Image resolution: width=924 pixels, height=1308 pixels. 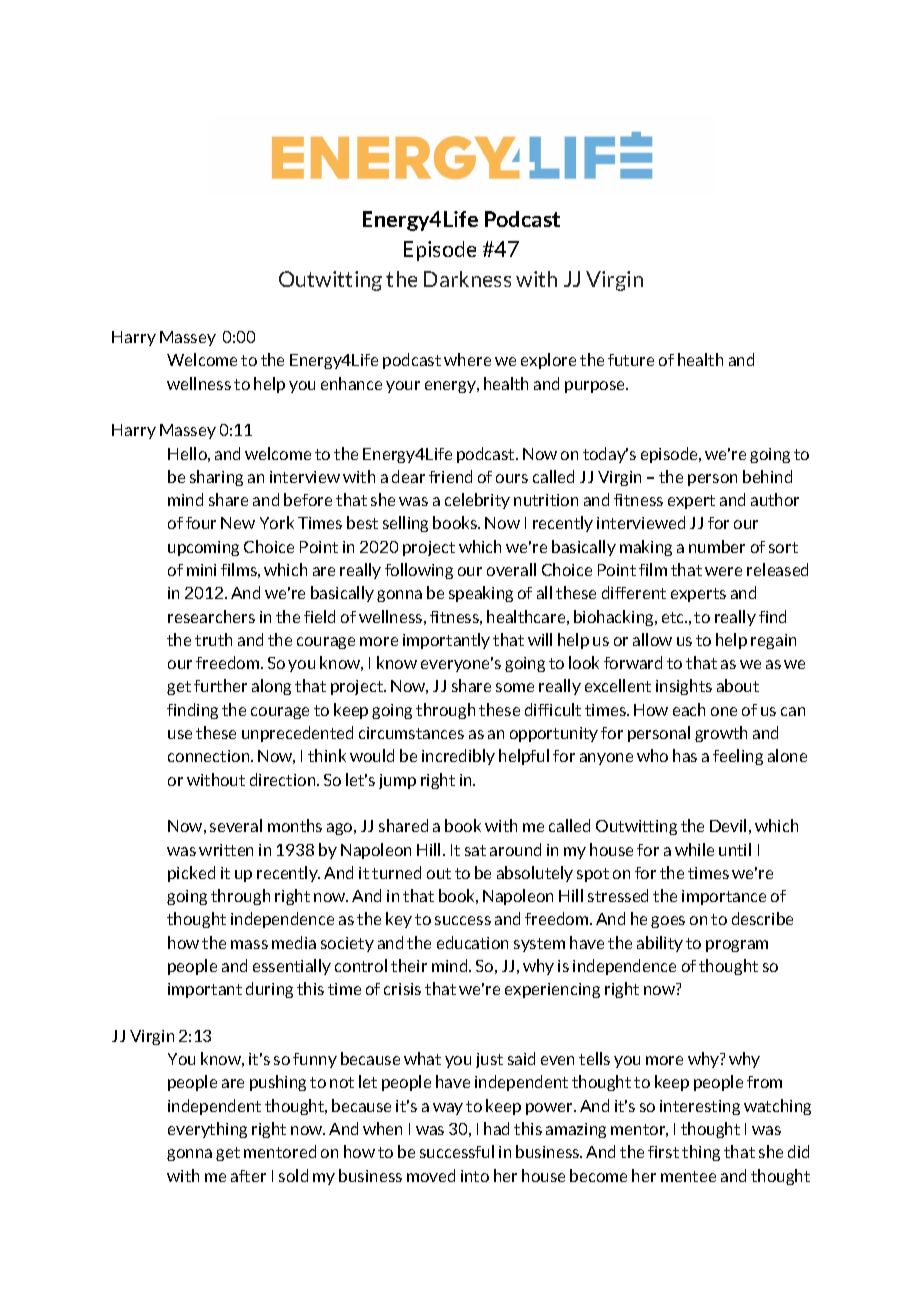 I want to click on future, so click(x=631, y=360).
